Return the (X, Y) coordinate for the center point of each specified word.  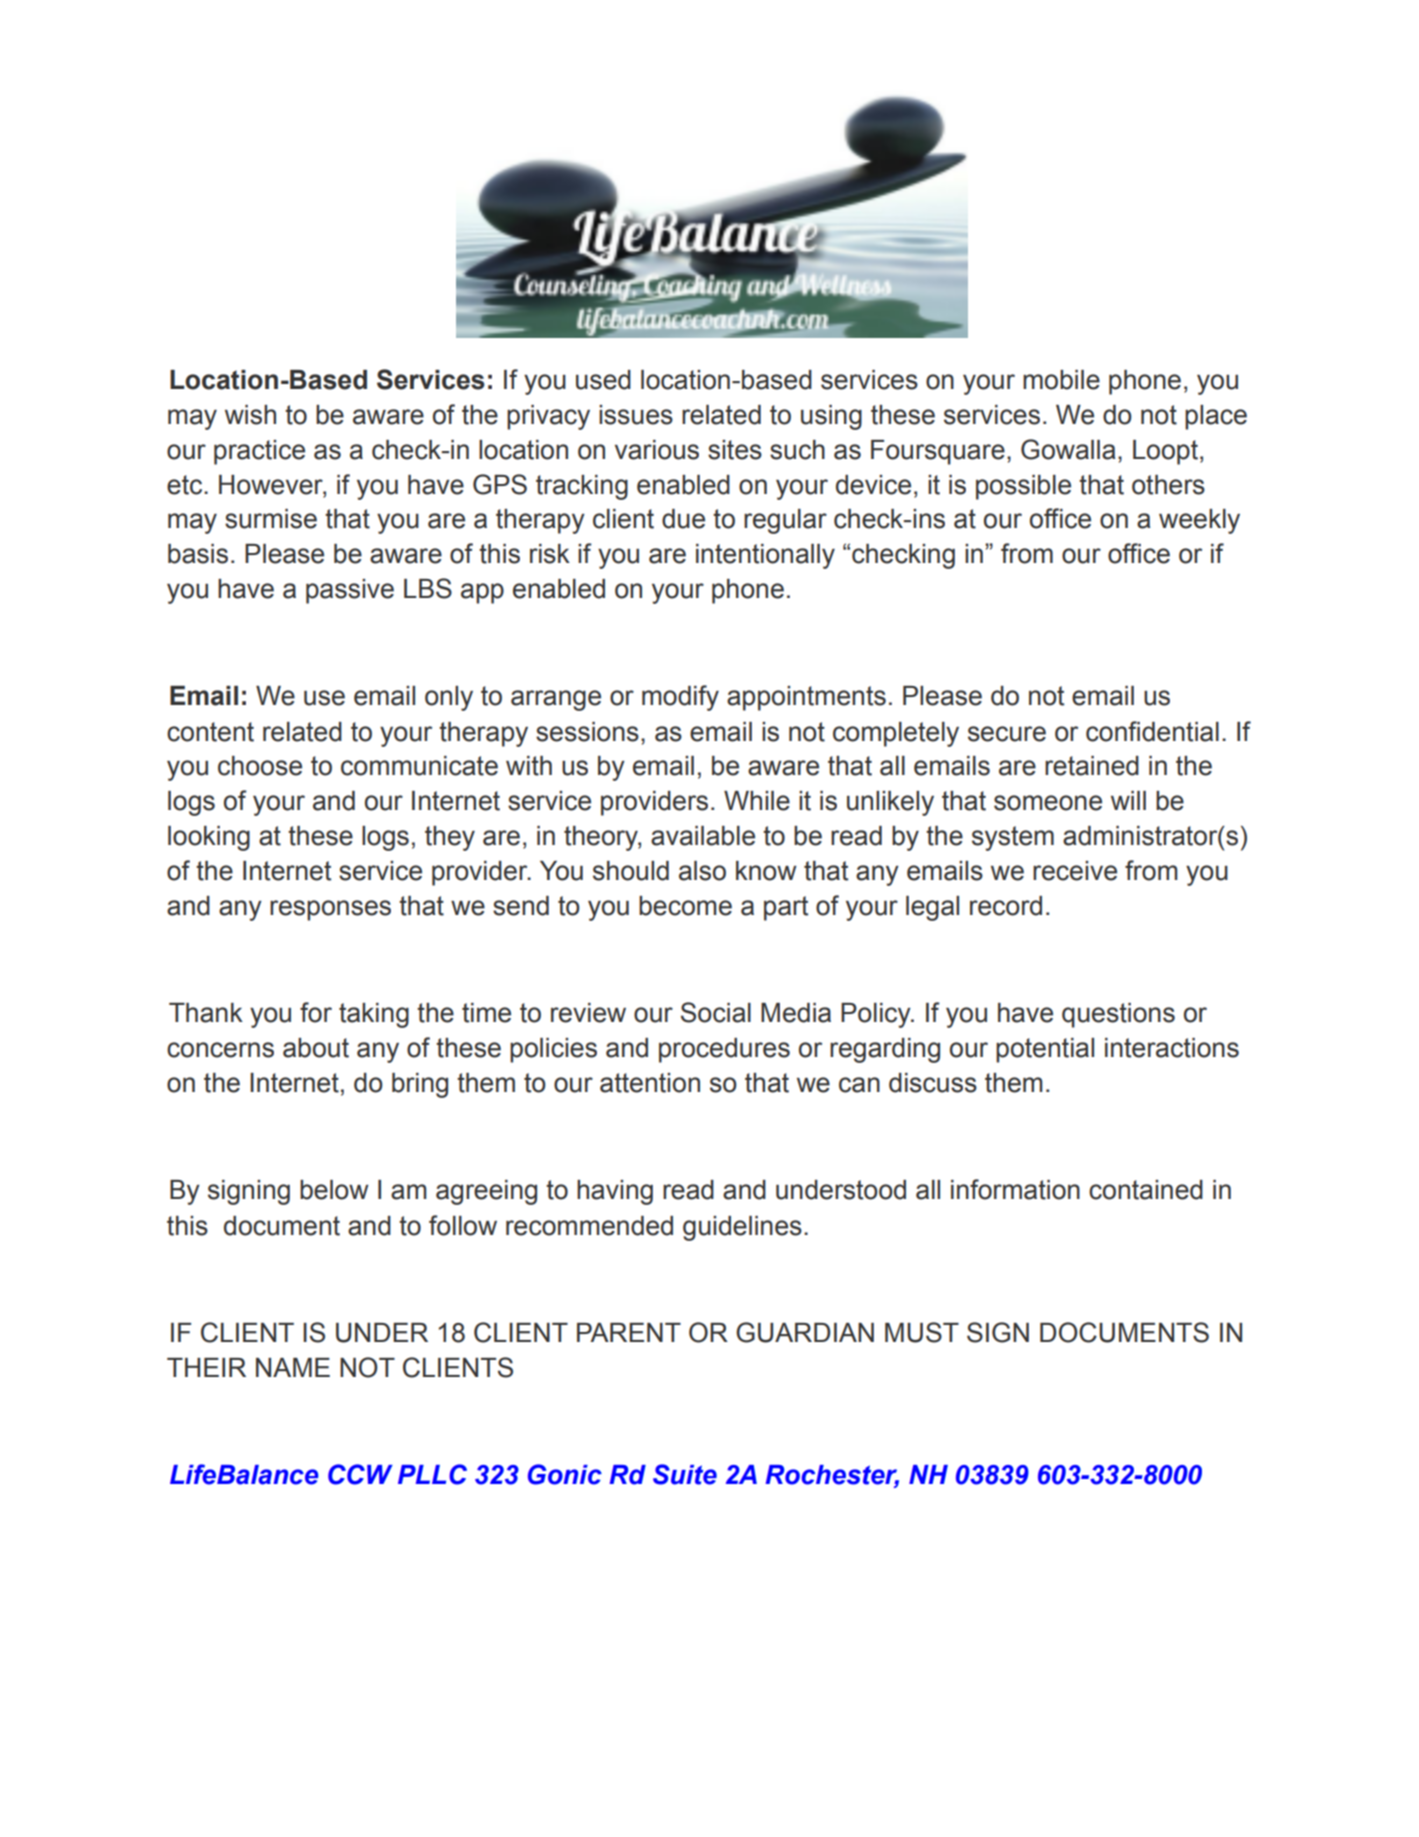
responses (330, 910)
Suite (685, 1474)
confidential (1152, 731)
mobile (1061, 380)
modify (680, 698)
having (615, 1192)
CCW (360, 1474)
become (685, 906)
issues (636, 415)
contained (1146, 1190)
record (1006, 906)
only (449, 698)
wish (250, 415)
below (334, 1190)
